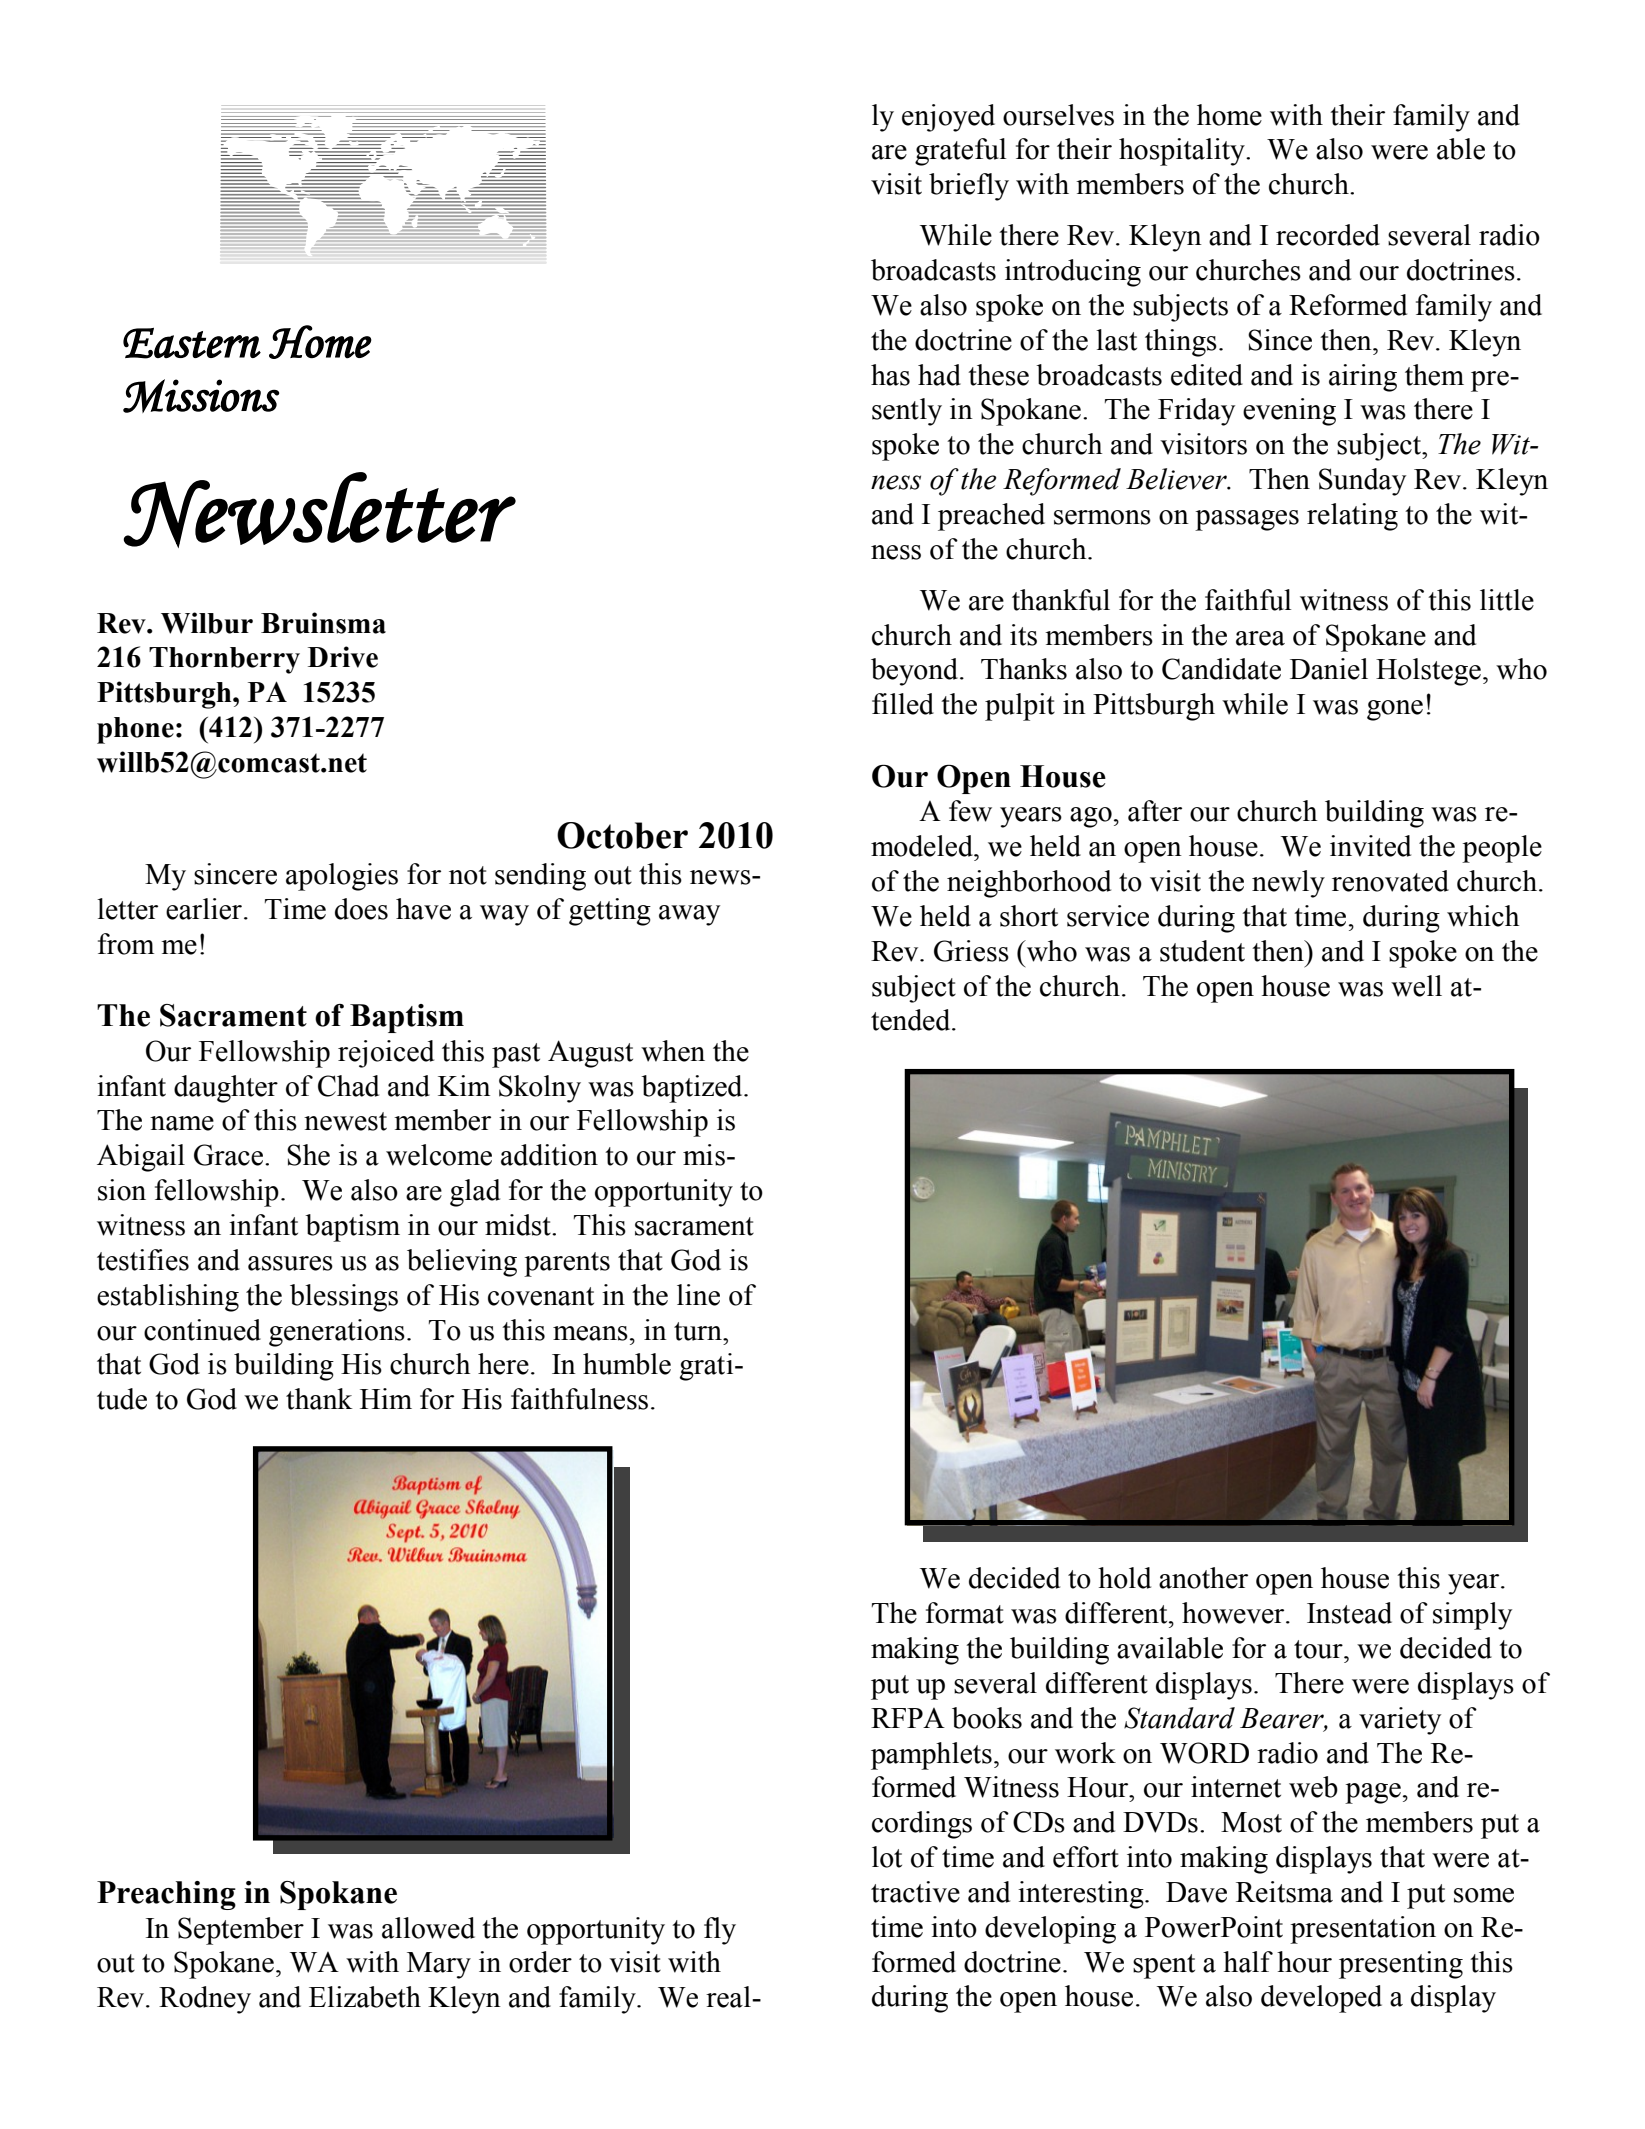  Describe the element at coordinates (1329, 669) in the screenshot. I see `Daniel` at that location.
